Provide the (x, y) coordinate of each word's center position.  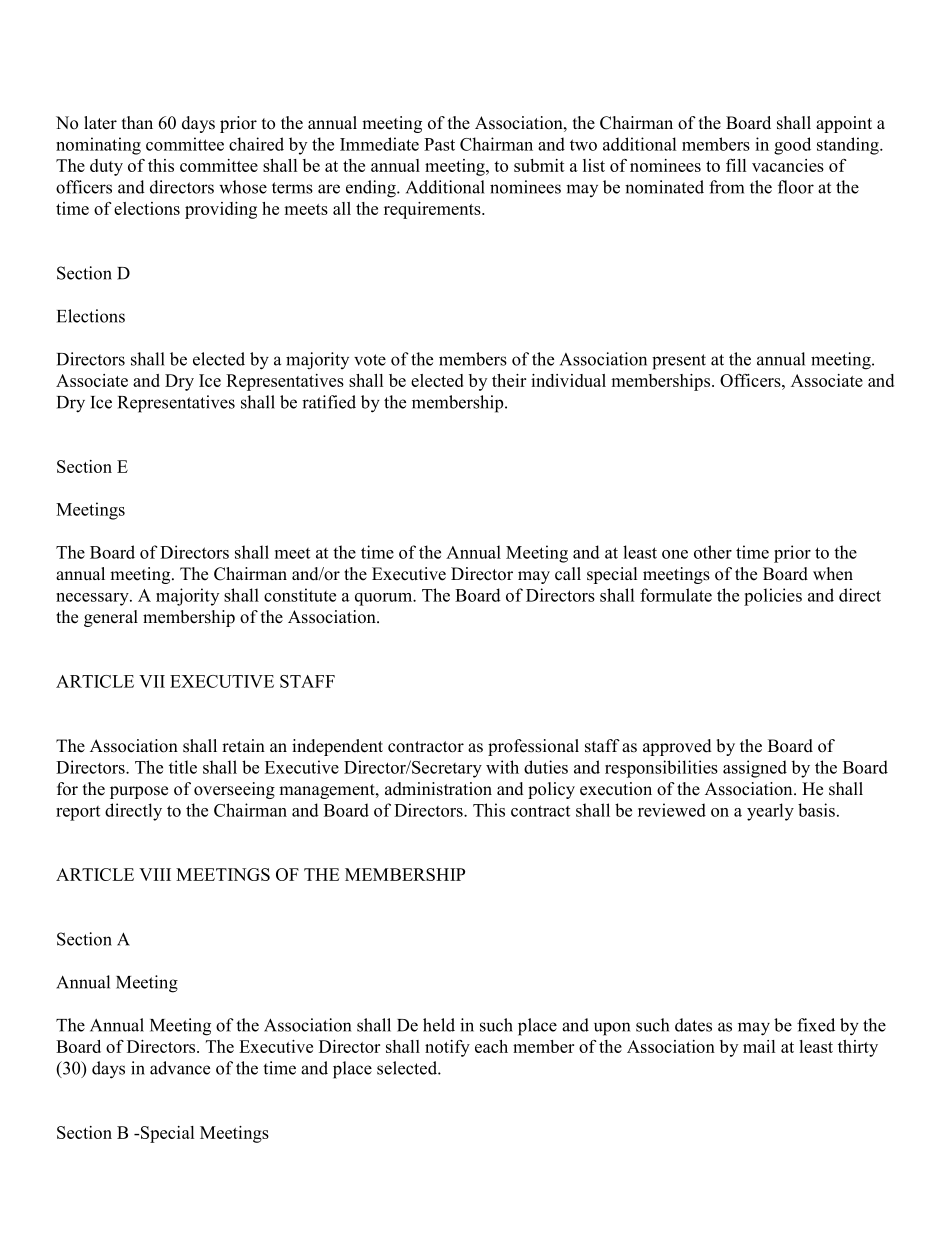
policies (773, 597)
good (792, 146)
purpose (139, 792)
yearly (770, 812)
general (111, 618)
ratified (329, 402)
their (509, 380)
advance (180, 1068)
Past (439, 144)
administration (438, 789)
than (137, 122)
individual (568, 380)
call (568, 574)
